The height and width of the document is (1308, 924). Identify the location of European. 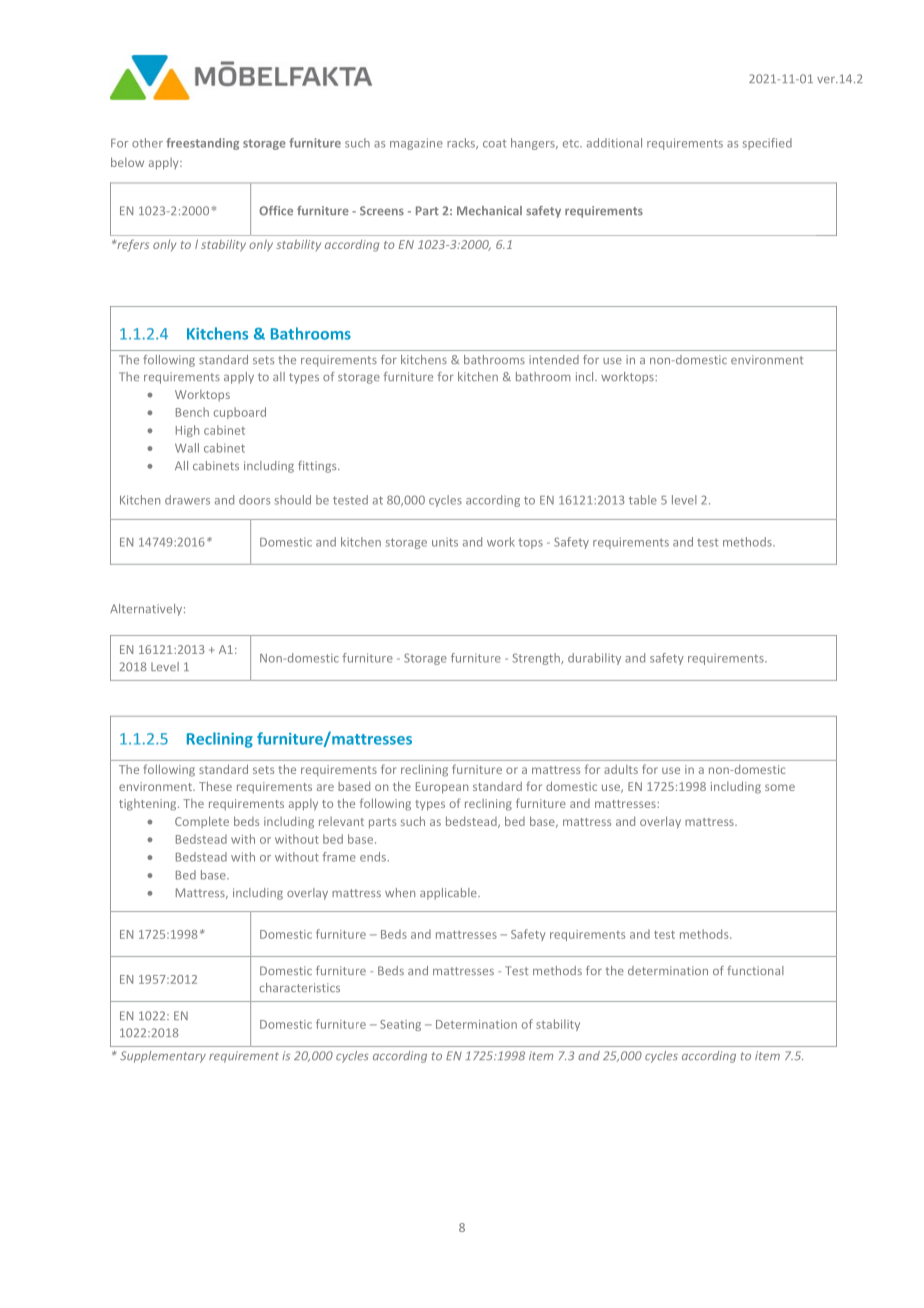
(442, 788).
